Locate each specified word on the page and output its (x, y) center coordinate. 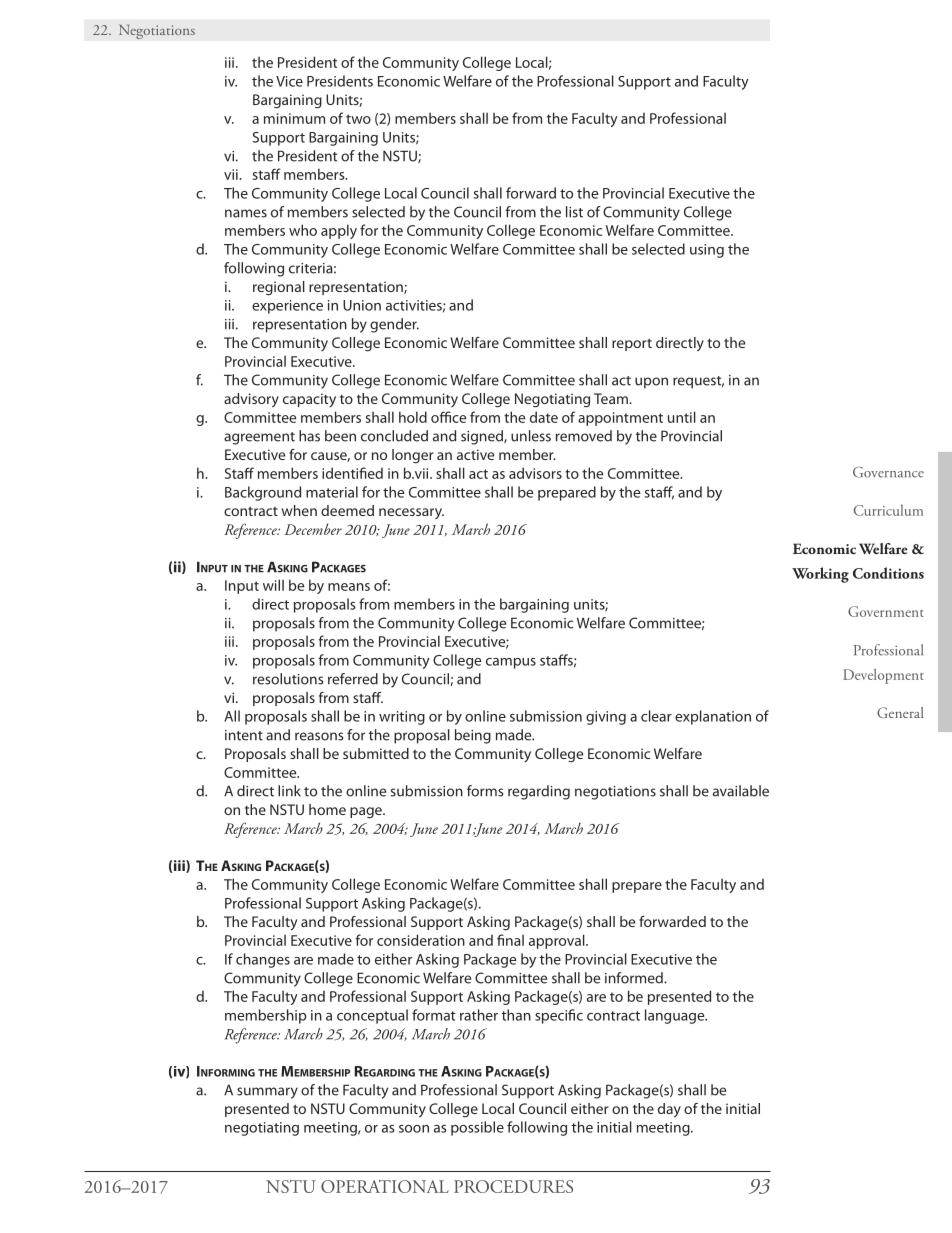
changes (263, 960)
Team (612, 398)
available (741, 791)
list (574, 212)
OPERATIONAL (385, 1186)
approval (558, 941)
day (669, 1110)
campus (511, 663)
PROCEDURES (513, 1186)
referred (353, 679)
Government (886, 611)
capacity (309, 400)
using (707, 251)
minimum (294, 118)
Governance (888, 472)
